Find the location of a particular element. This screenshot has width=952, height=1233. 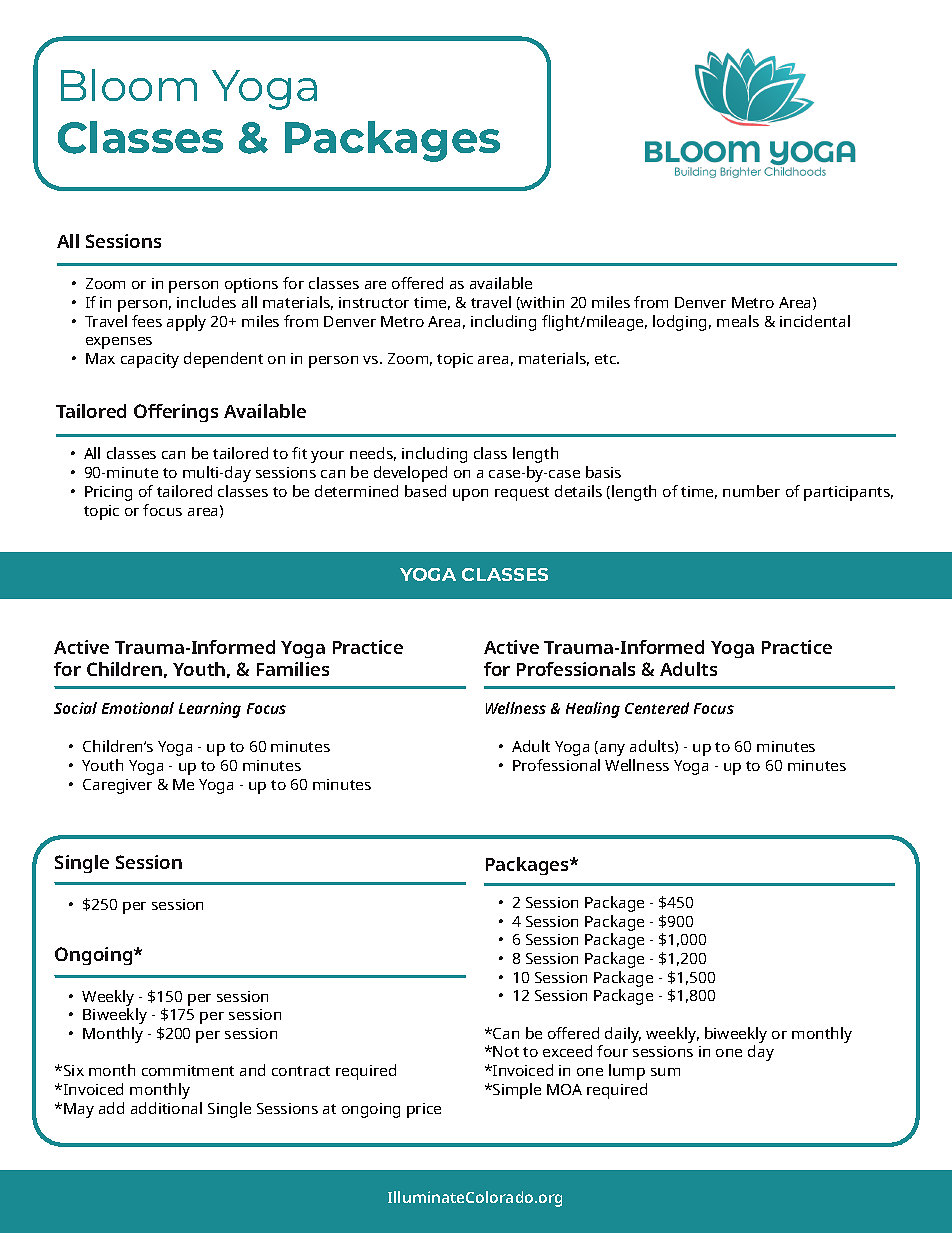

commitment is located at coordinates (188, 1070).
